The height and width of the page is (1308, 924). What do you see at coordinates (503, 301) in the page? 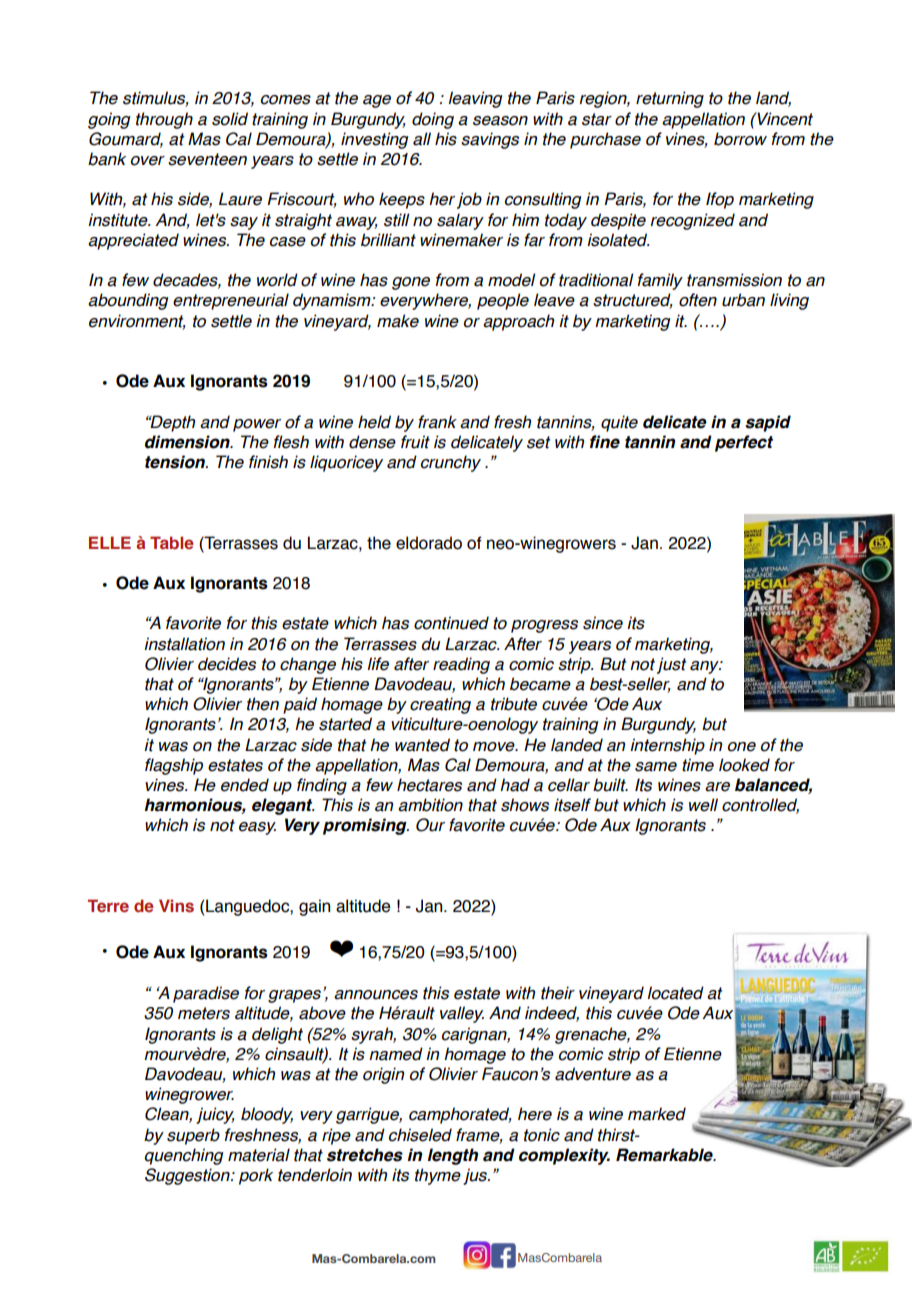
I see `people` at bounding box center [503, 301].
